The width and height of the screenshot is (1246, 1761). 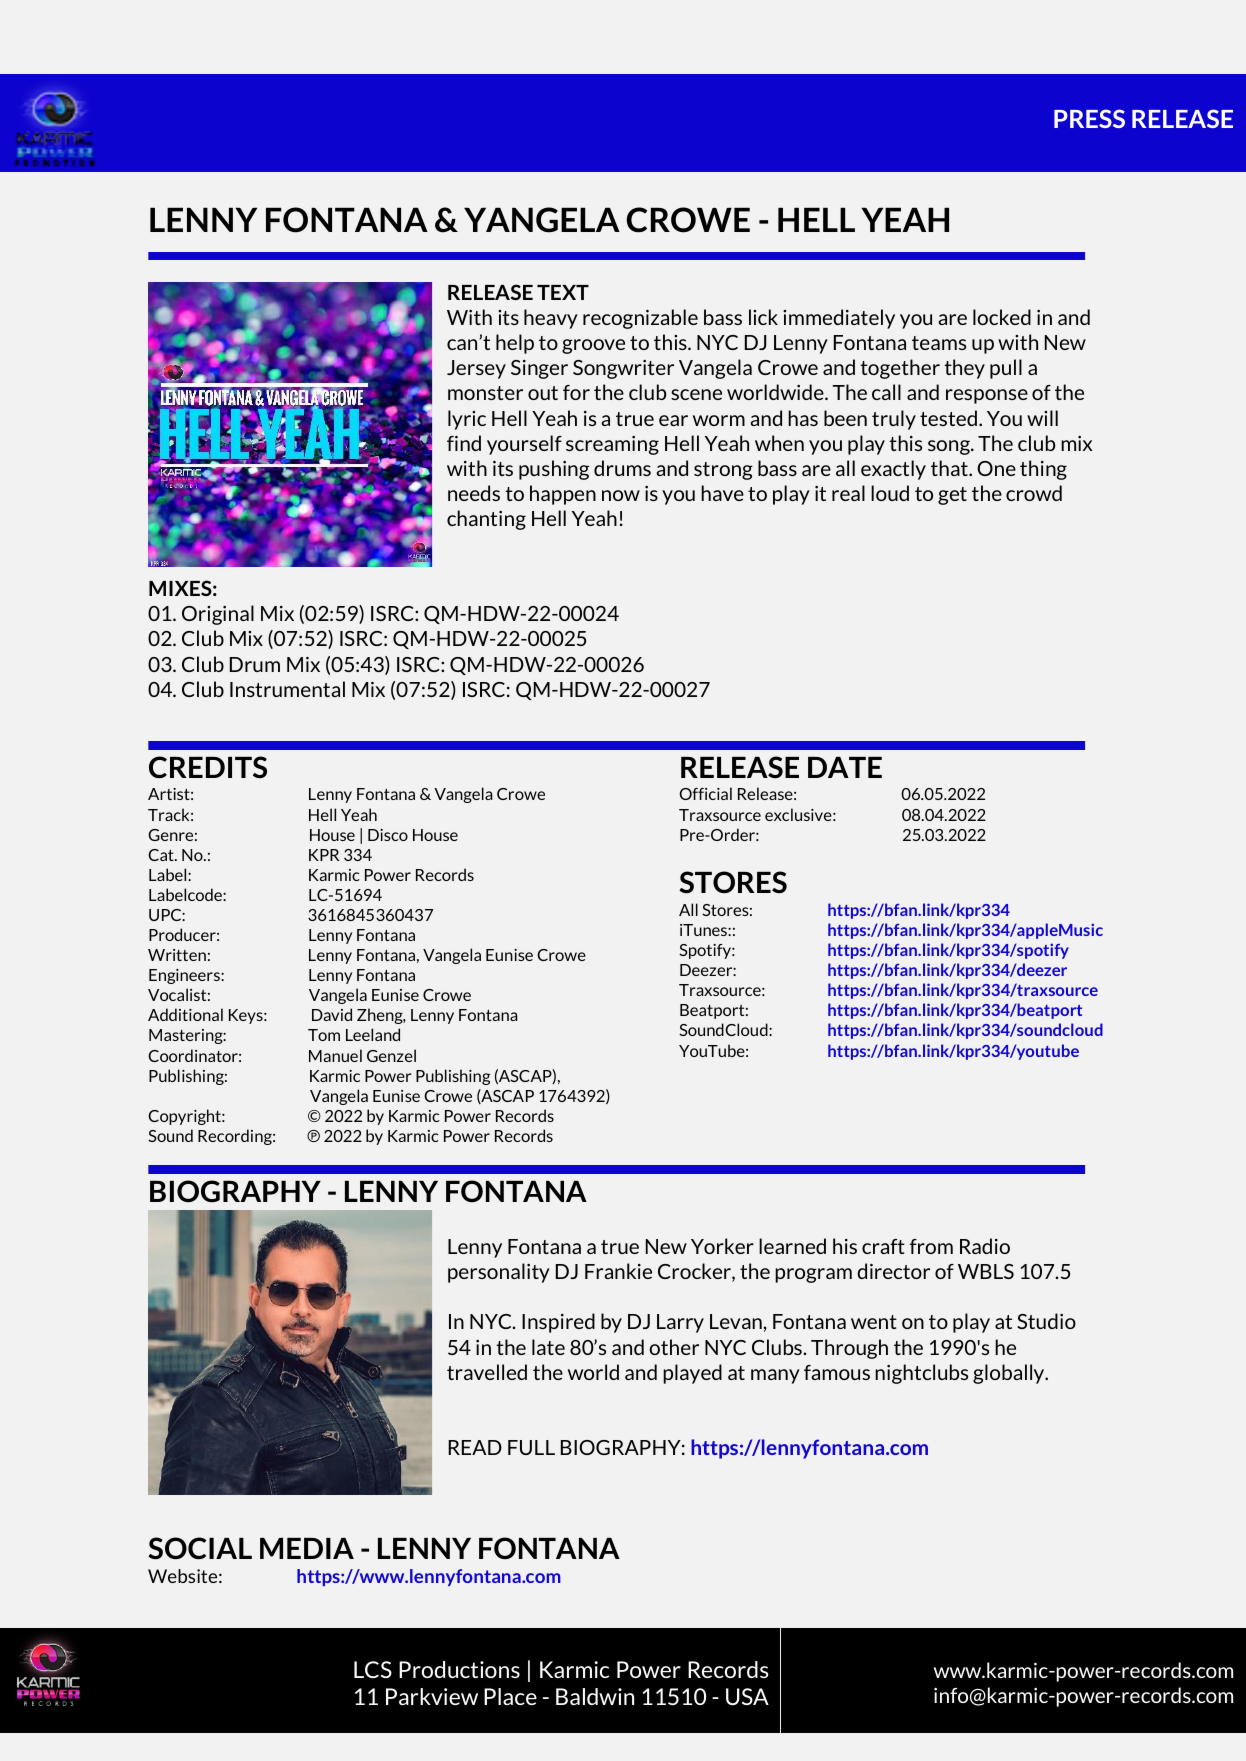 What do you see at coordinates (706, 793) in the screenshot?
I see `Official` at bounding box center [706, 793].
